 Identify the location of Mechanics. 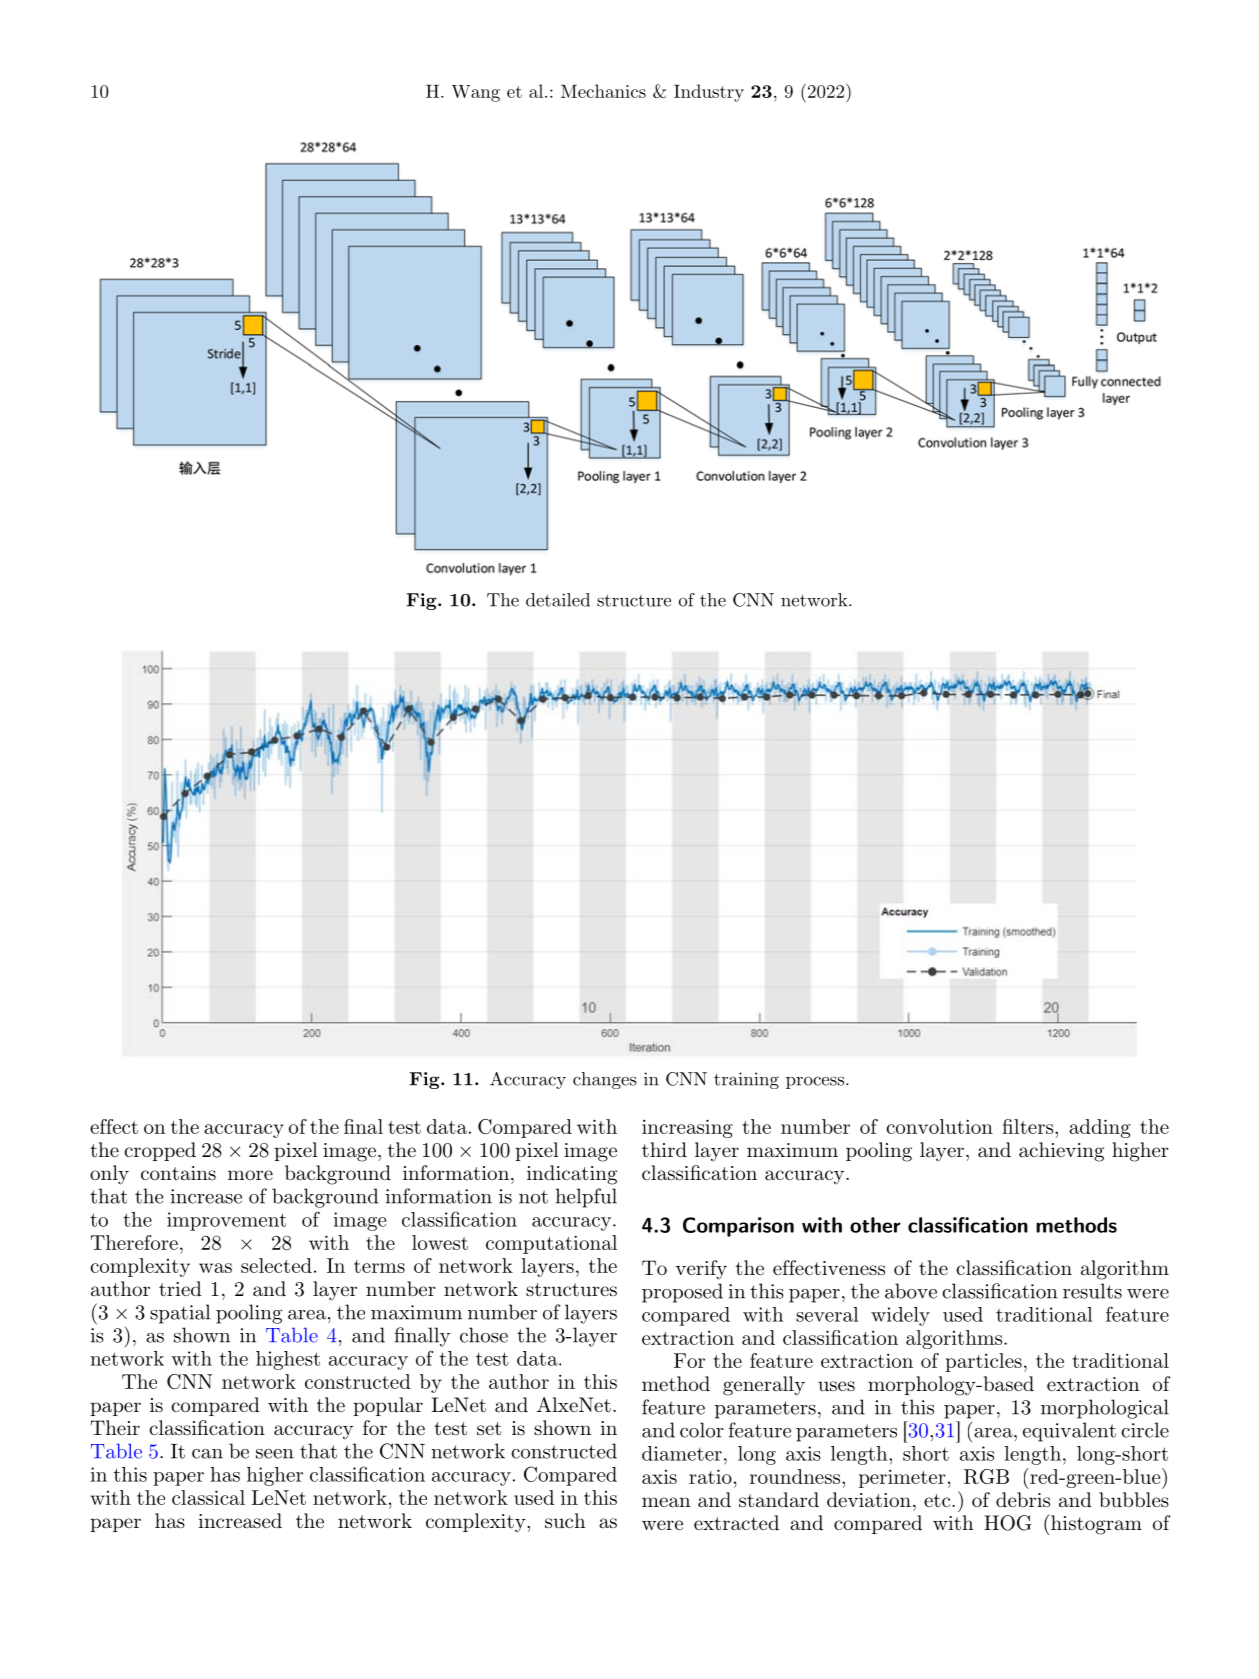
(603, 91).
